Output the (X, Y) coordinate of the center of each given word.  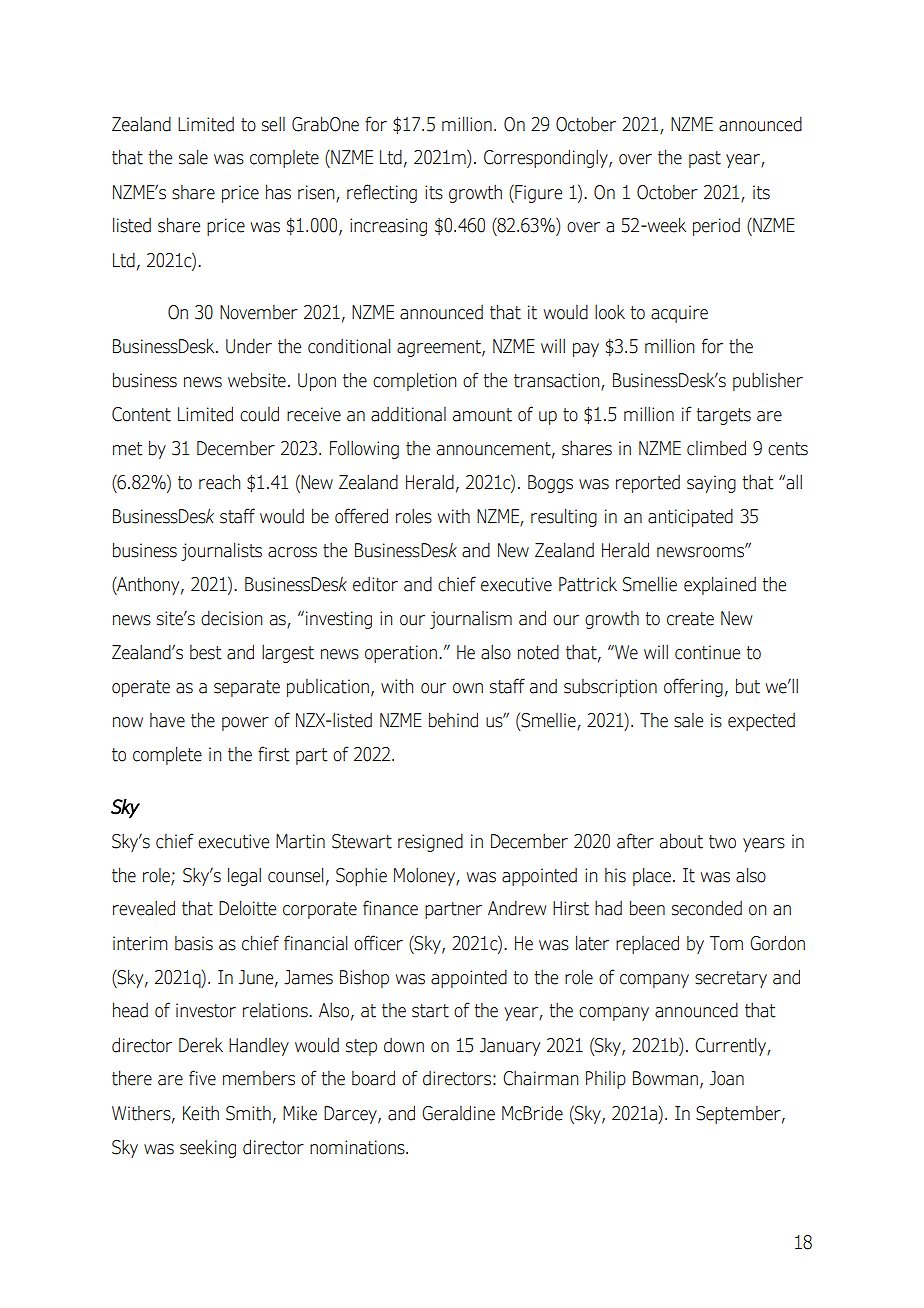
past (705, 159)
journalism (471, 620)
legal (244, 876)
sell (273, 124)
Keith (201, 1113)
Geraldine (458, 1113)
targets (724, 416)
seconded (707, 908)
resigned (430, 842)
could (259, 414)
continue (707, 652)
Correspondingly (547, 158)
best (205, 652)
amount (482, 415)
